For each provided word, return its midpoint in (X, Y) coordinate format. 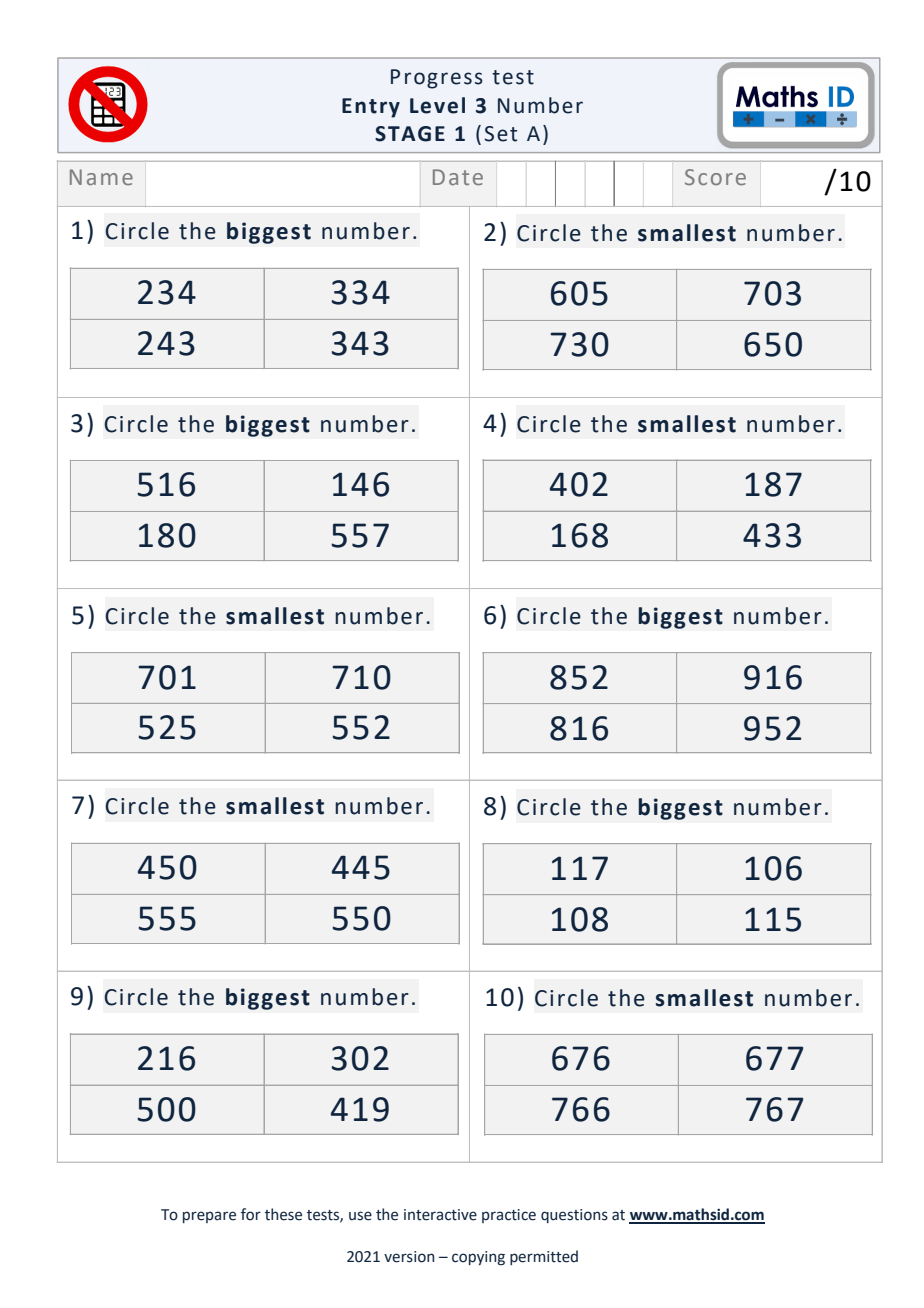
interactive (440, 1215)
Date (458, 177)
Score (715, 177)
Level (437, 105)
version (409, 1257)
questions (574, 1216)
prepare (209, 1217)
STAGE (410, 134)
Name (101, 177)
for (251, 1214)
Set (500, 134)
